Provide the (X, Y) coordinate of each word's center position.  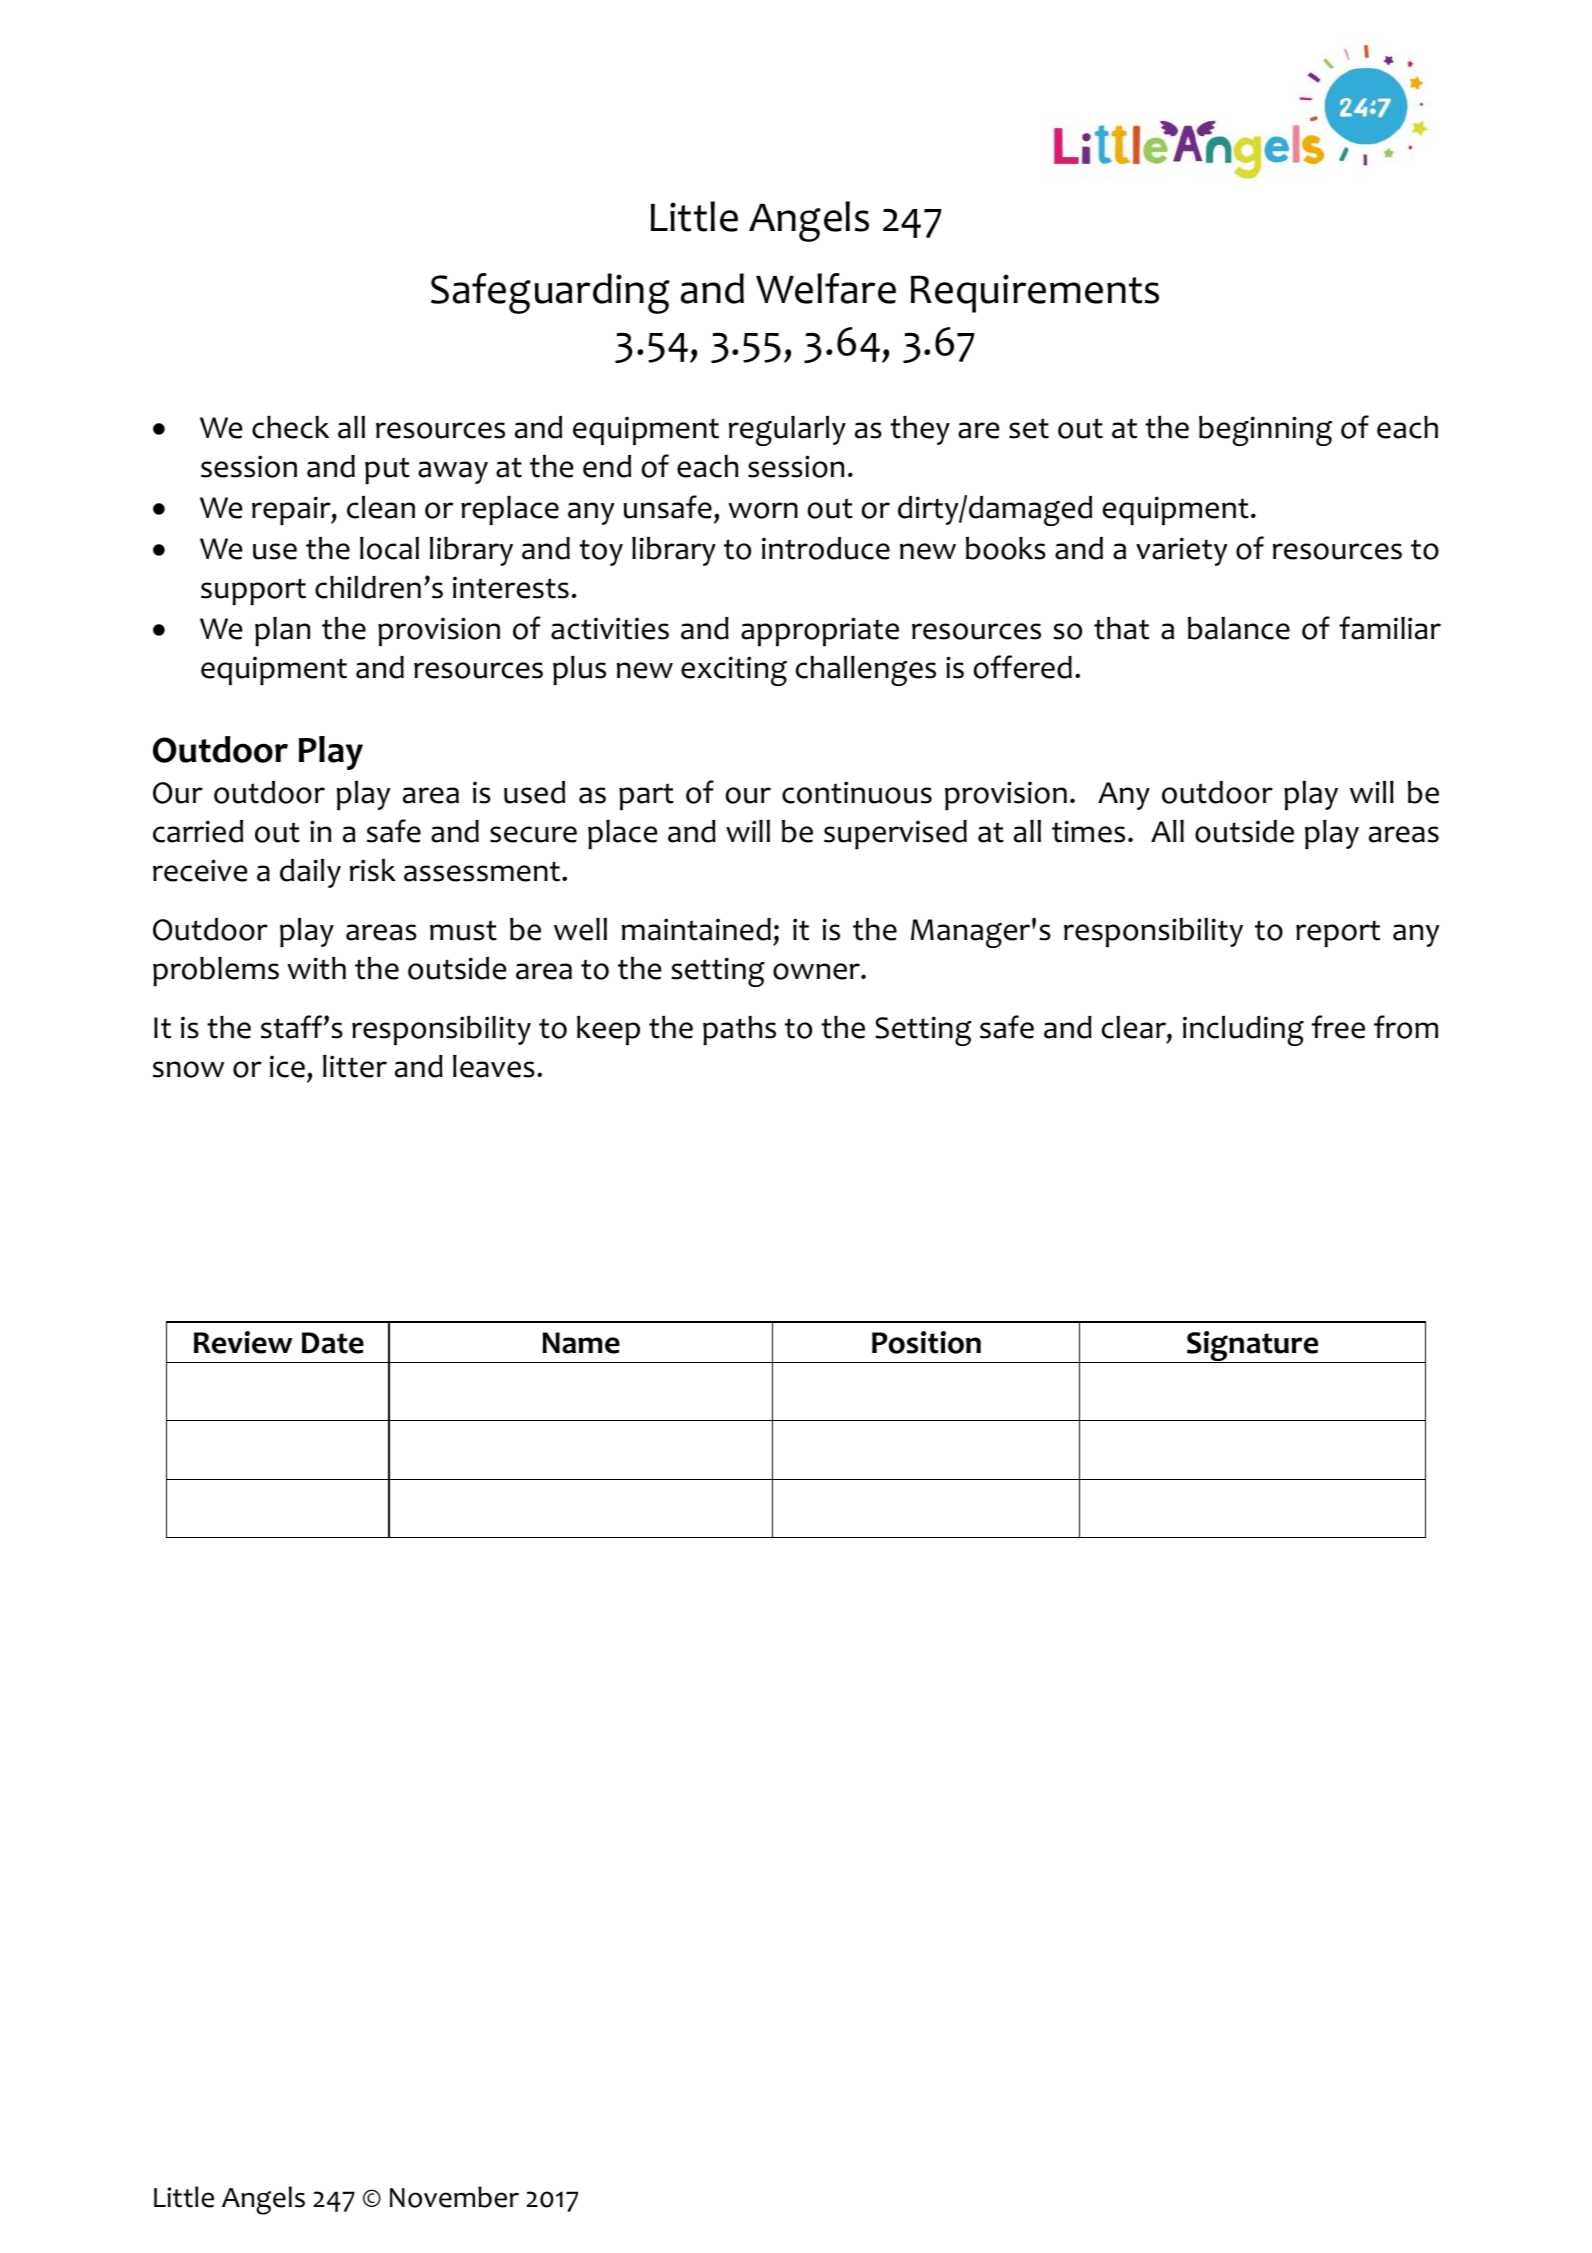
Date (333, 1343)
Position (926, 1342)
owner (817, 971)
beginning (1265, 431)
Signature (1253, 1347)
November (454, 2197)
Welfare (826, 288)
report (1338, 934)
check (290, 427)
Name (581, 1343)
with (316, 968)
